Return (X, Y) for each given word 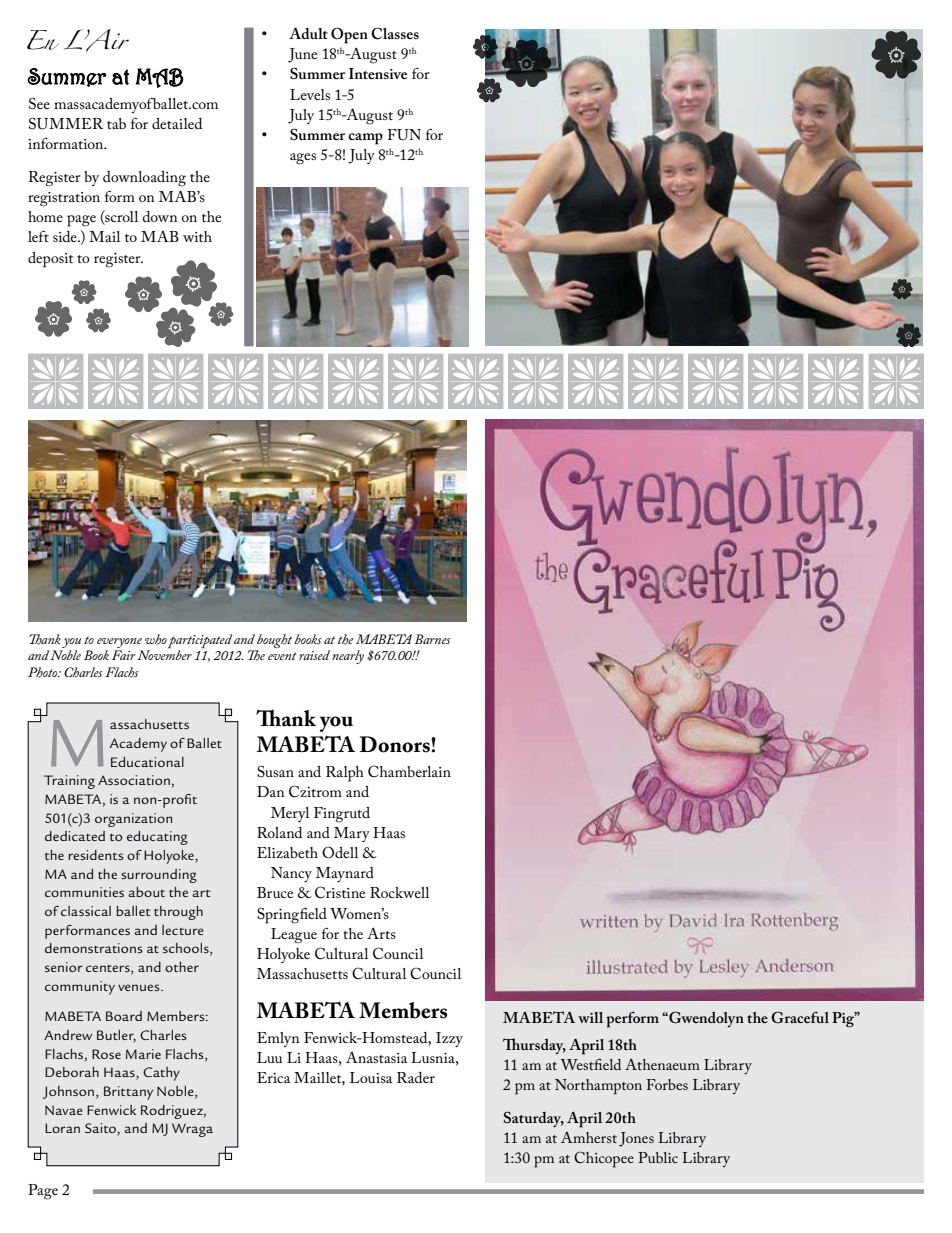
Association (134, 780)
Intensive (378, 73)
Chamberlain (409, 771)
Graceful (800, 1017)
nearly (348, 657)
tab (116, 123)
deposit (50, 260)
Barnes (432, 639)
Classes (395, 33)
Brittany (128, 1093)
